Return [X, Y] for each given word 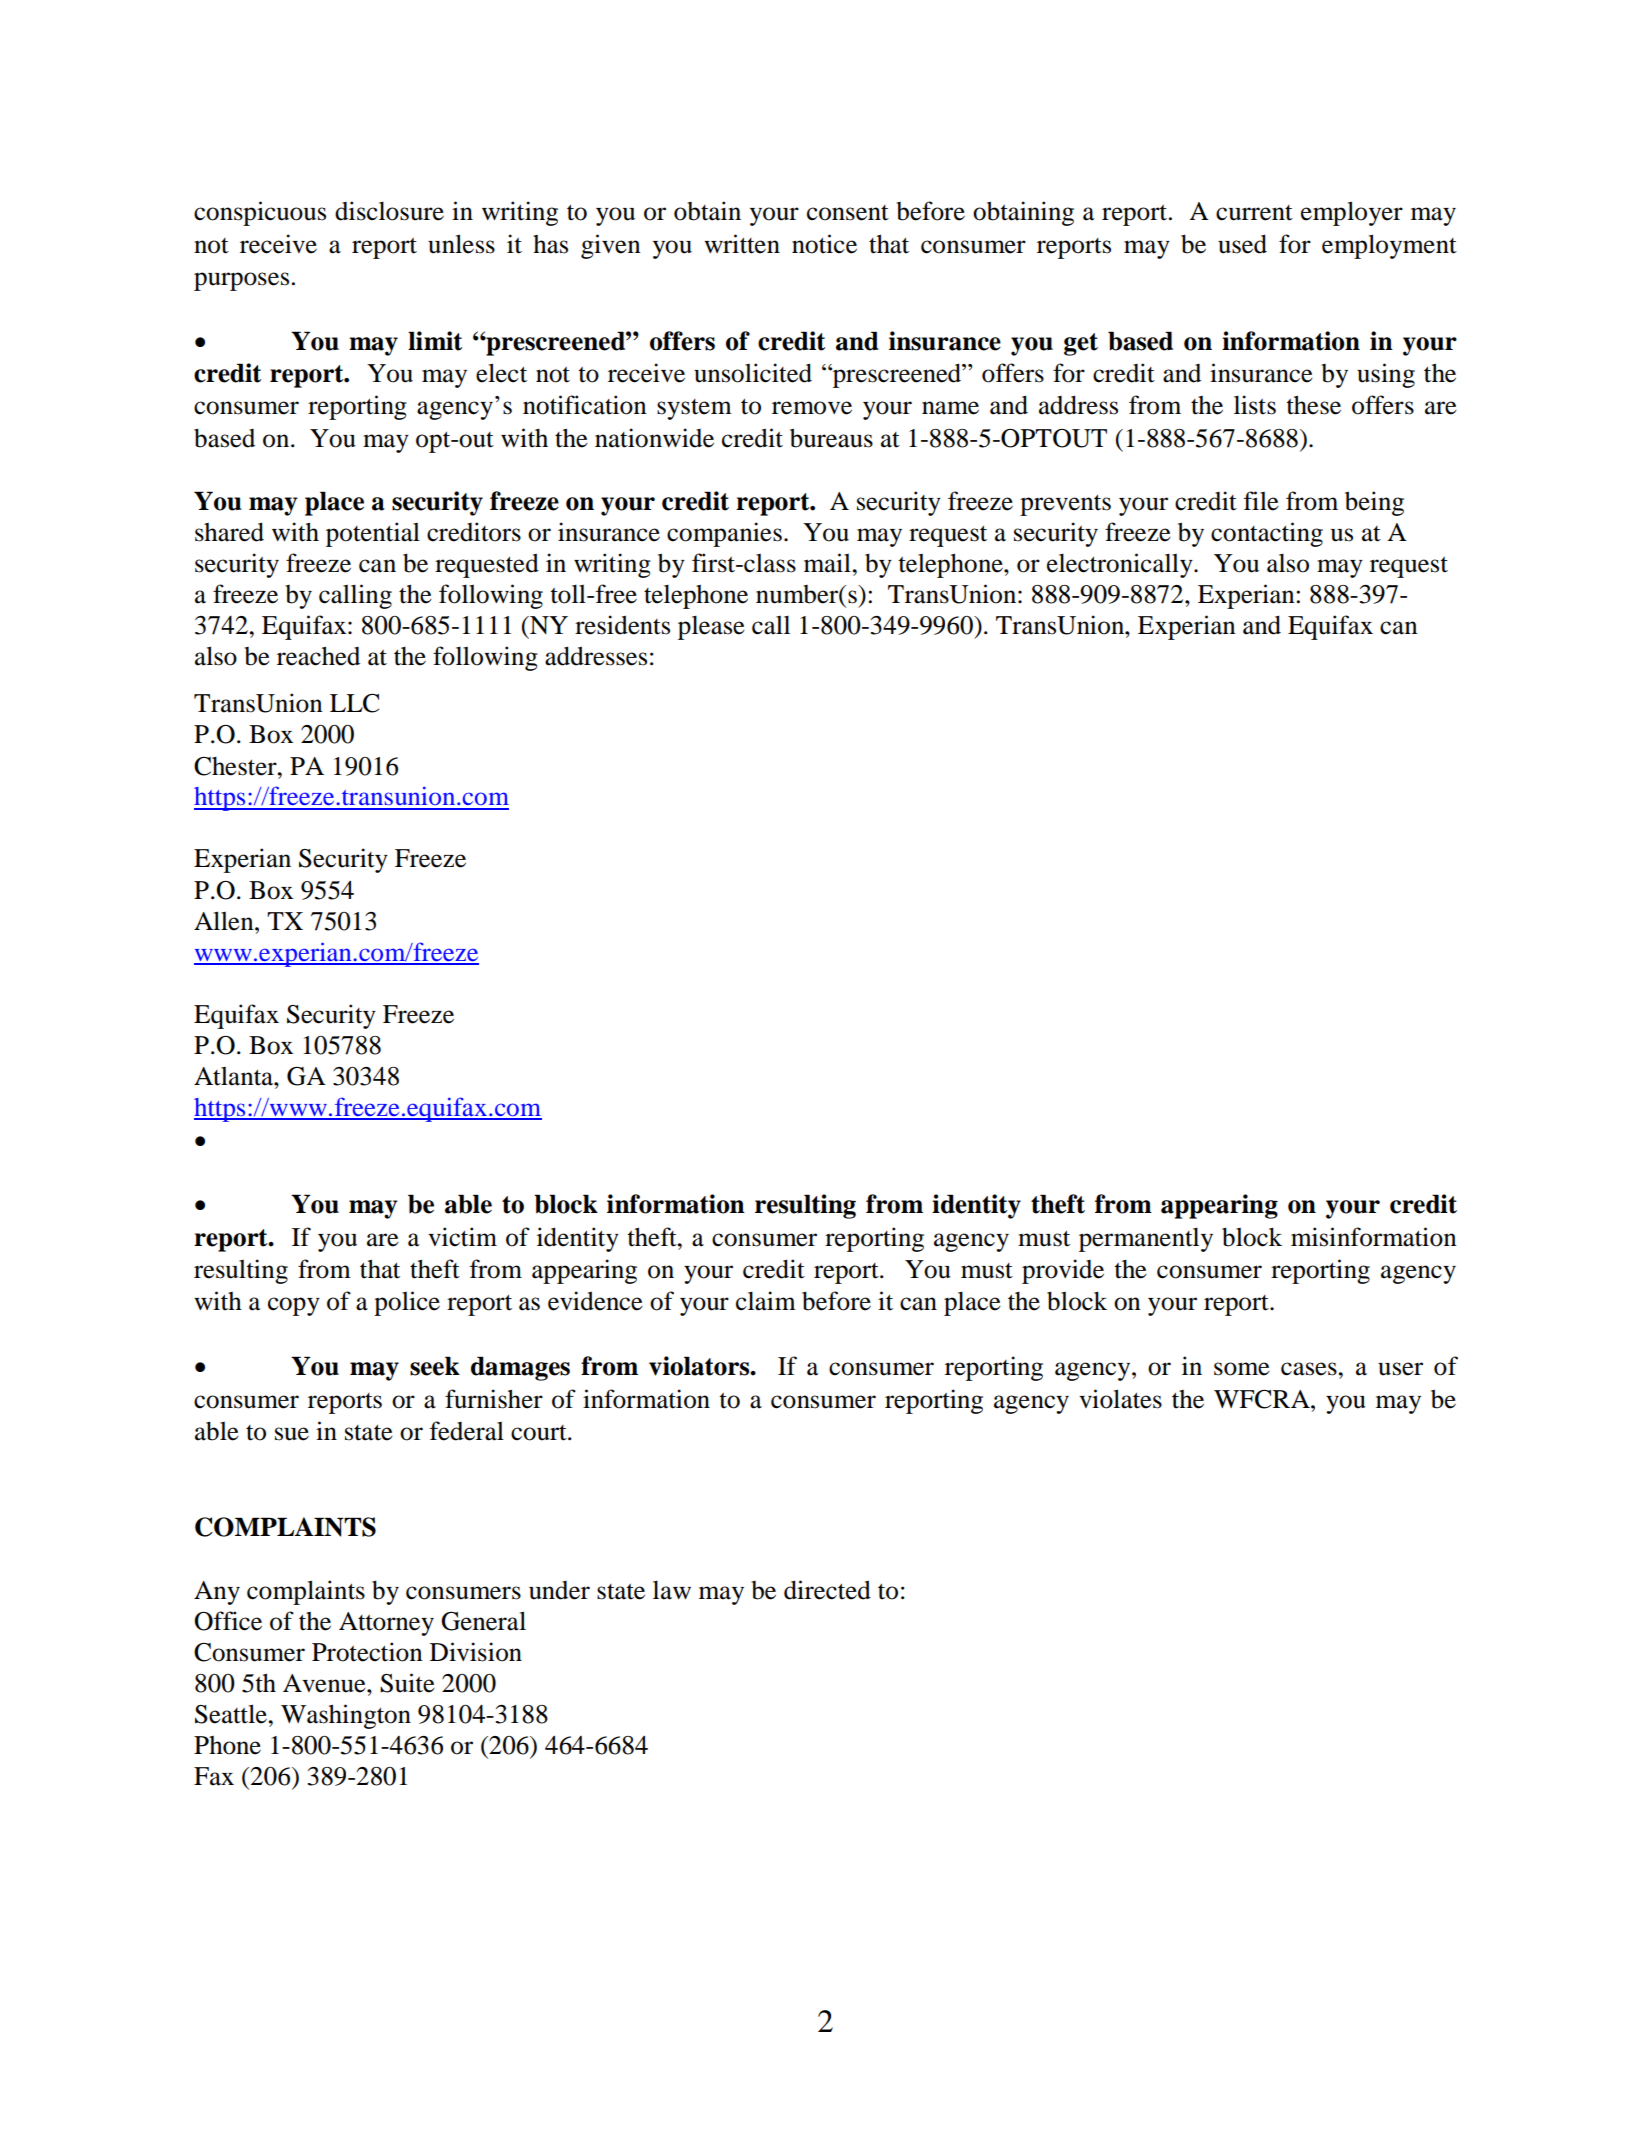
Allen [225, 921]
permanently [1146, 1239]
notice [824, 244]
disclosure [389, 211]
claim [766, 1301]
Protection [367, 1652]
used [1242, 244]
